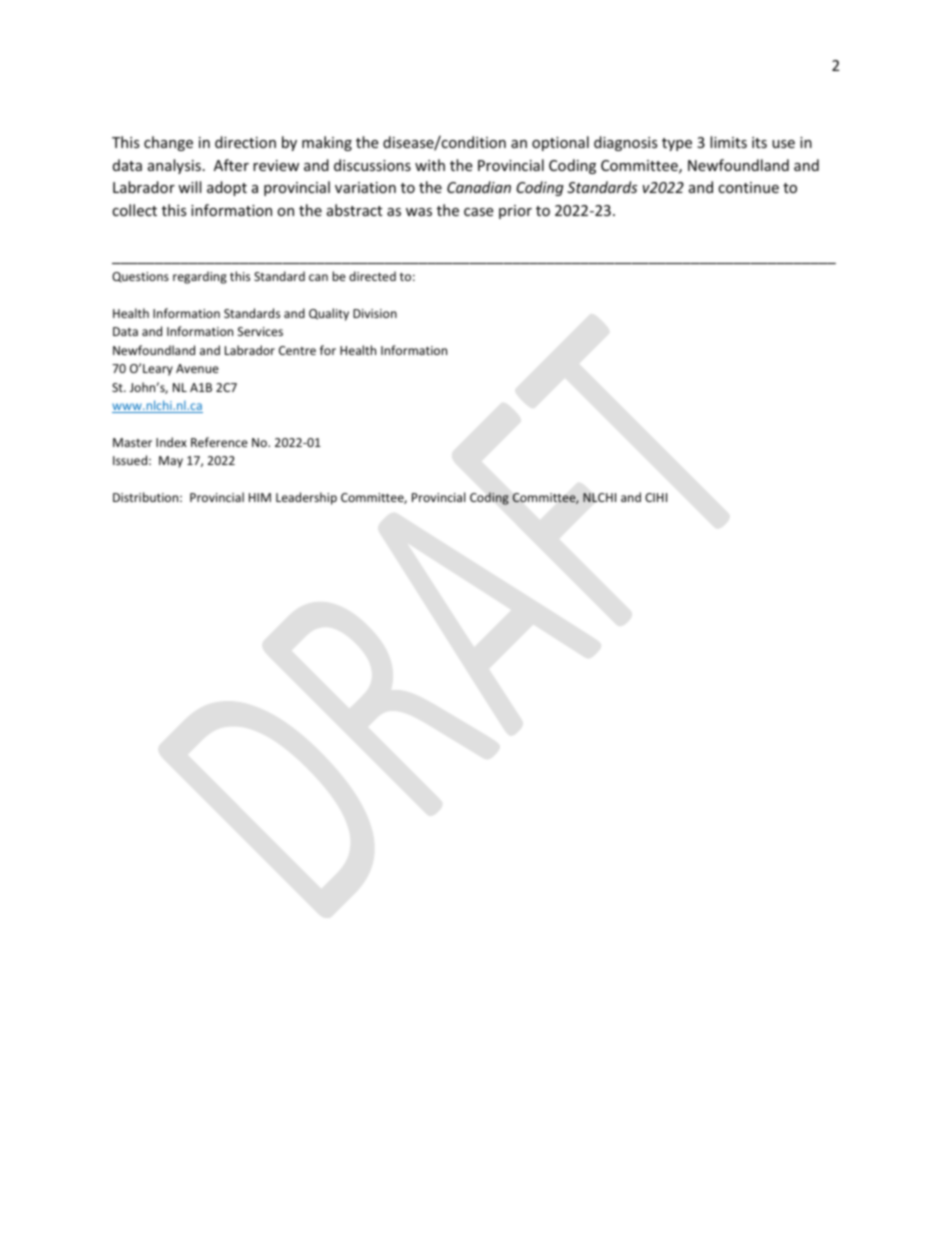  I want to click on Reference, so click(219, 442).
